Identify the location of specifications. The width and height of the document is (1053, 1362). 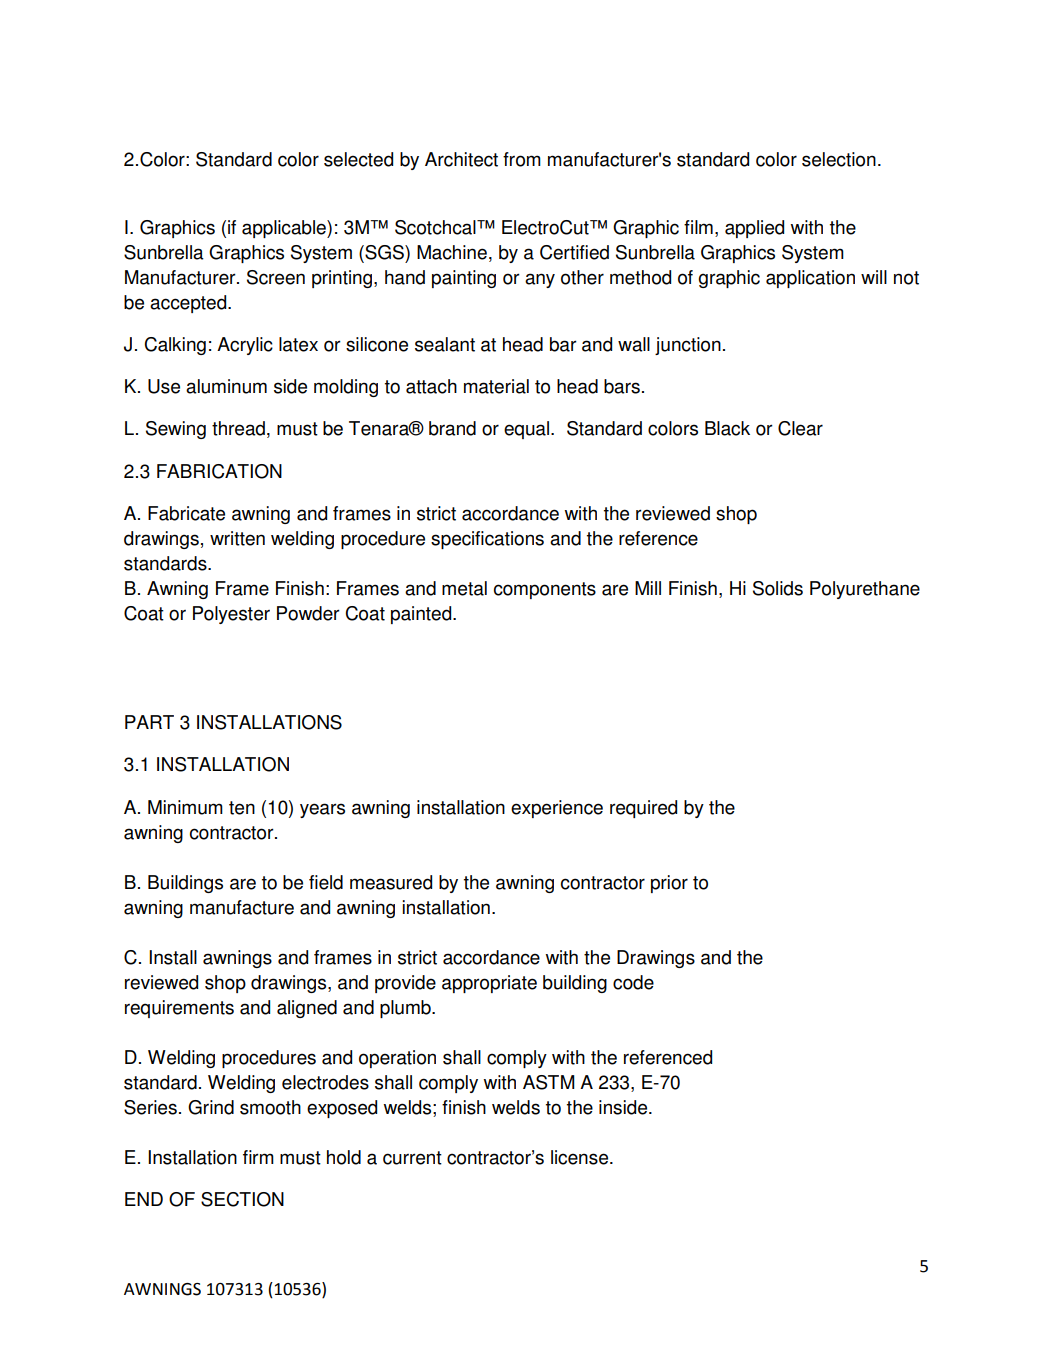
(487, 540).
